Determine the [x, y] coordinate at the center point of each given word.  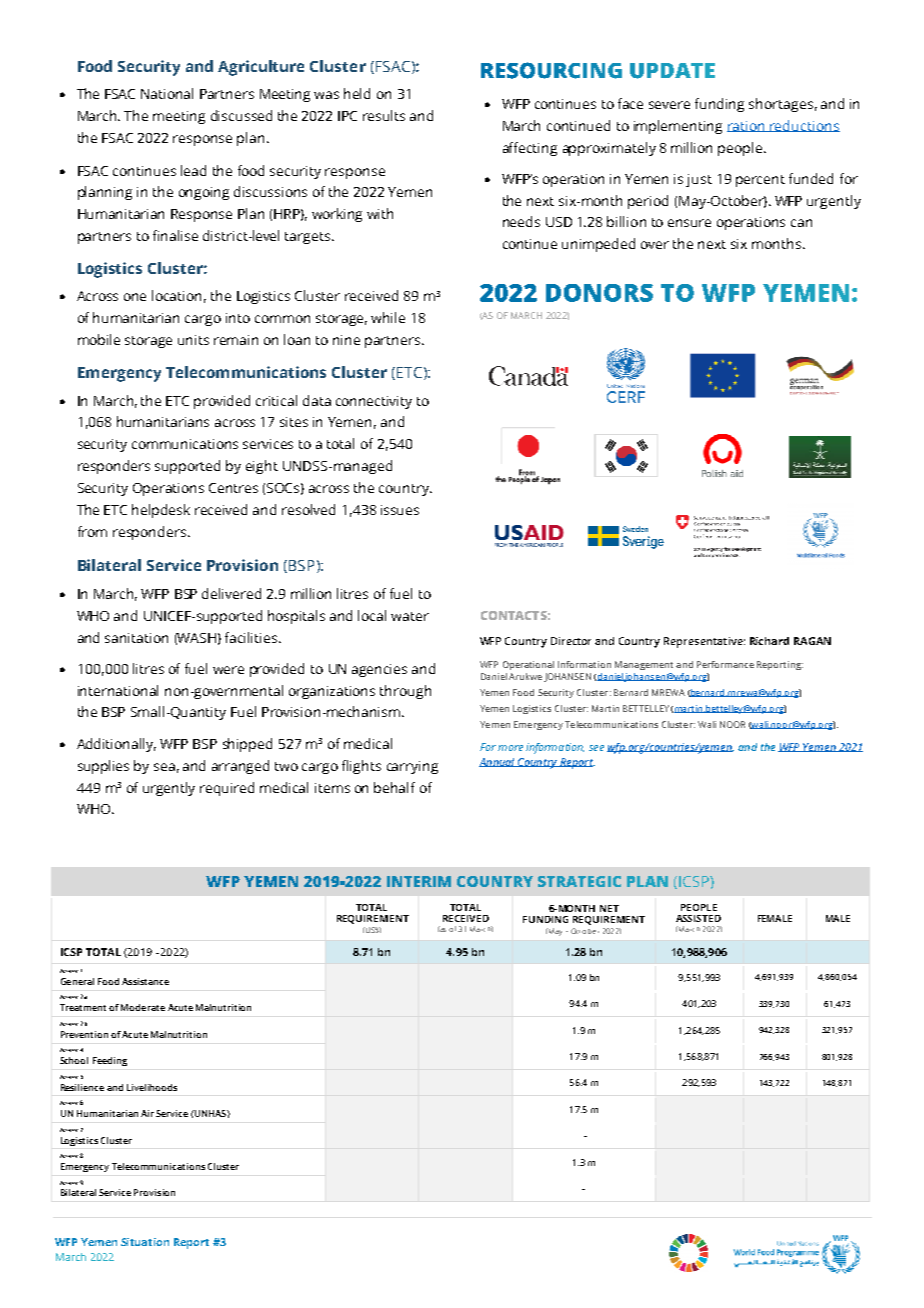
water [410, 616]
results [384, 115]
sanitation [136, 638]
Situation [145, 1242]
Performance [725, 664]
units [193, 340]
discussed [241, 115]
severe [669, 105]
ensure [689, 223]
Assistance [145, 981]
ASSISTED [698, 918]
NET [609, 908]
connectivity [374, 402]
